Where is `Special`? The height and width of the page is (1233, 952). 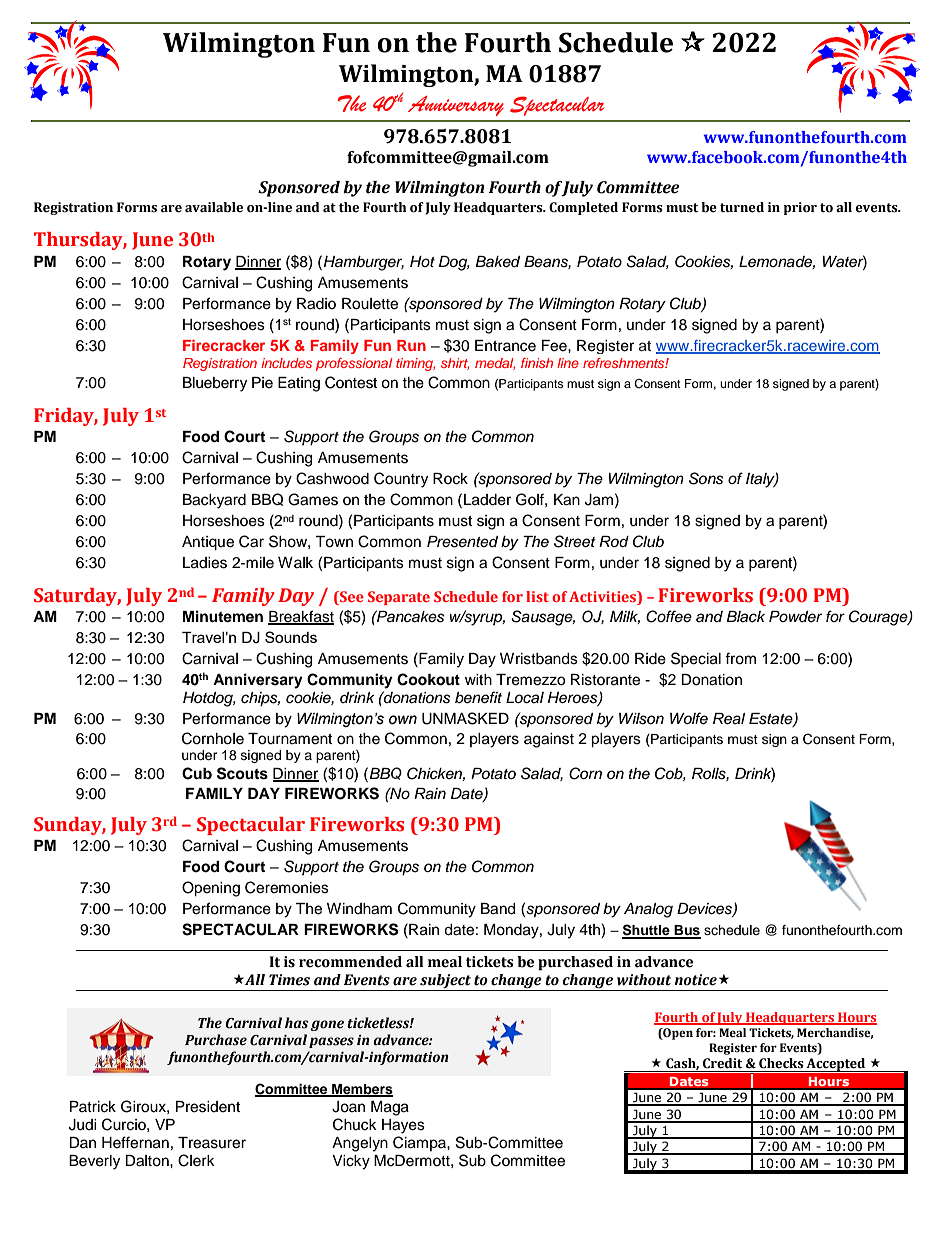
Special is located at coordinates (696, 659).
